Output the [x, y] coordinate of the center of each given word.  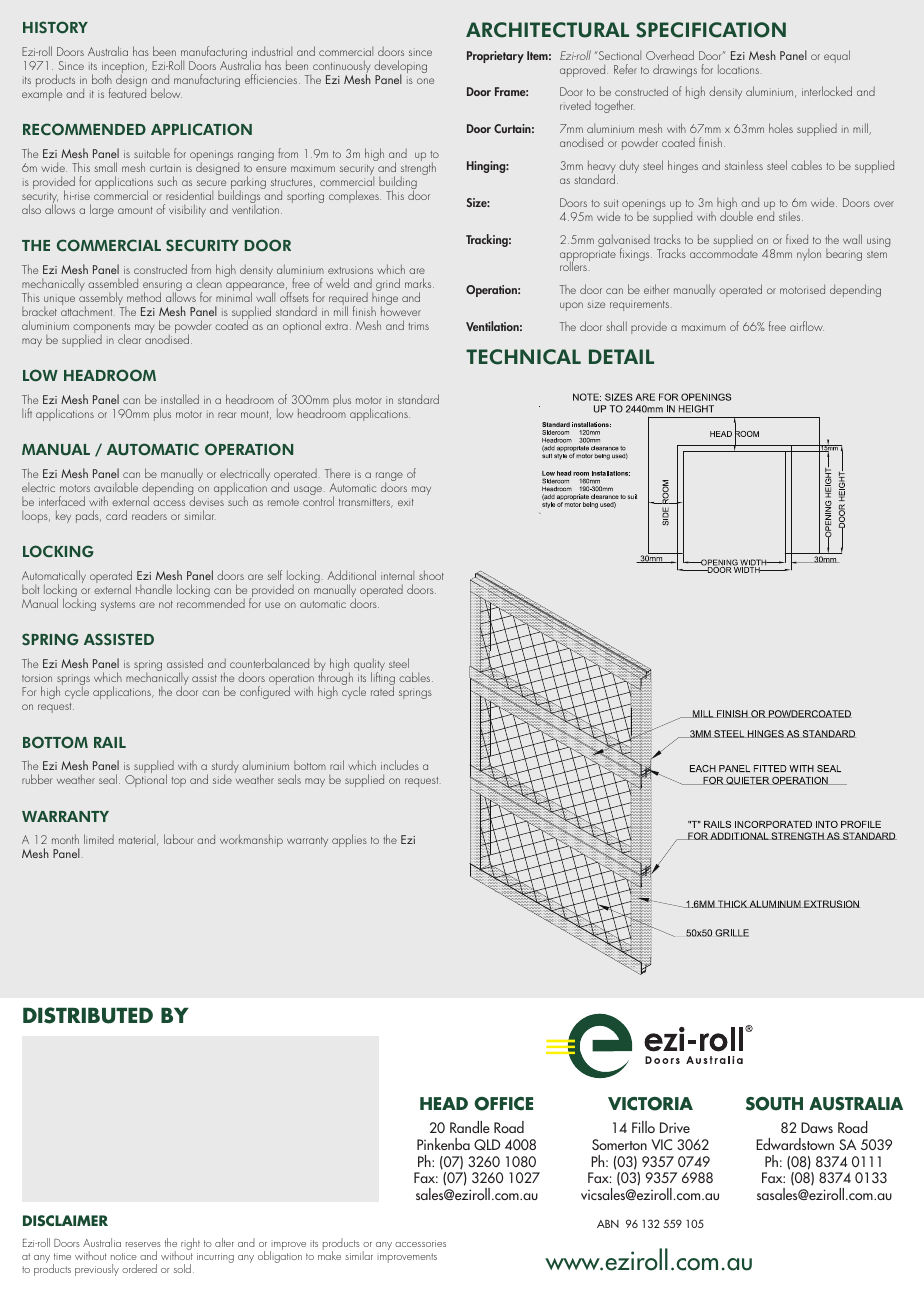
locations [738, 69]
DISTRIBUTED [88, 1015]
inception [124, 69]
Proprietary [495, 57]
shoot [431, 575]
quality [369, 666]
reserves [143, 1244]
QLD [487, 1144]
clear [129, 339]
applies [349, 840]
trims [418, 326]
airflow [807, 326]
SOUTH [774, 1103]
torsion [37, 678]
